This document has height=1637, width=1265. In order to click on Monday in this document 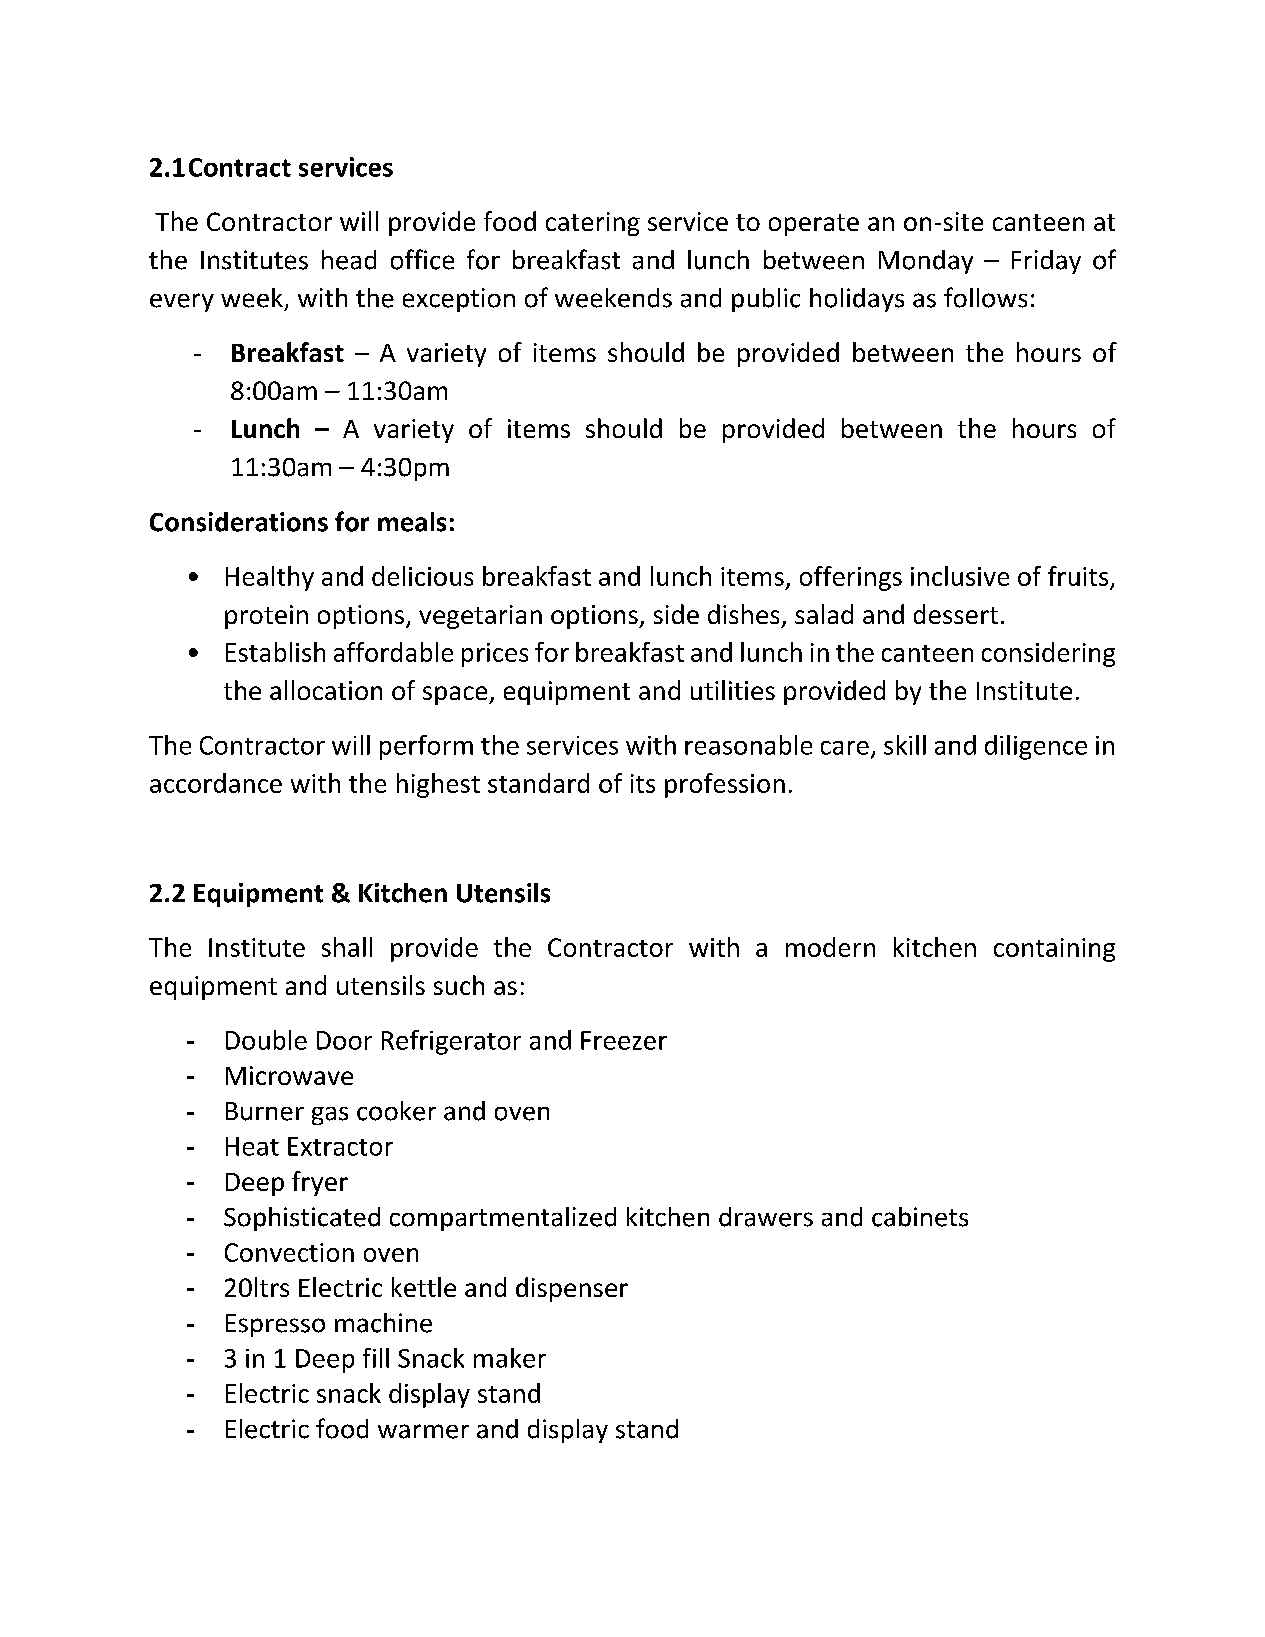, I will do `click(926, 262)`.
